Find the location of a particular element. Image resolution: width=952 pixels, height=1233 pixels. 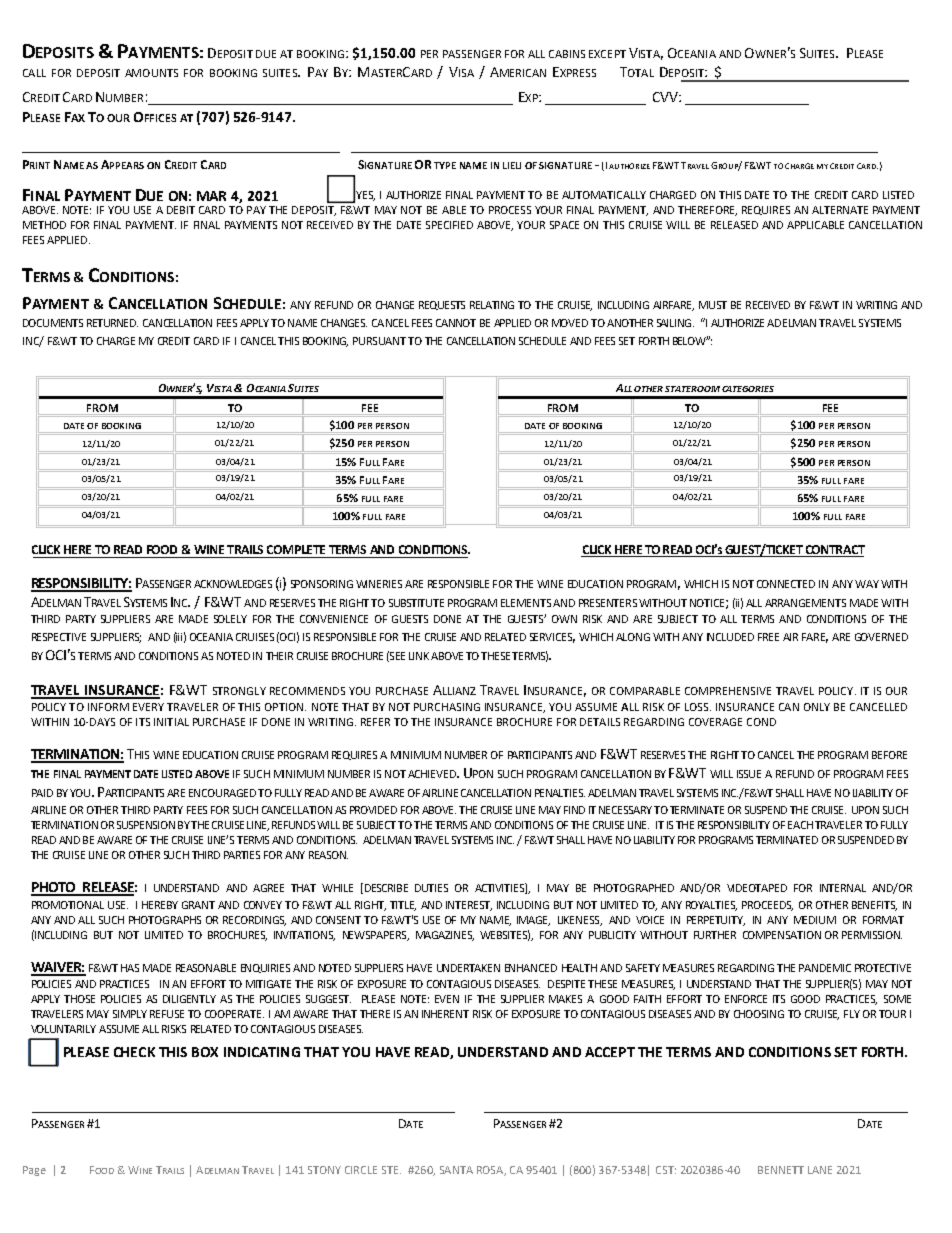

AMOUNTS is located at coordinates (151, 73).
